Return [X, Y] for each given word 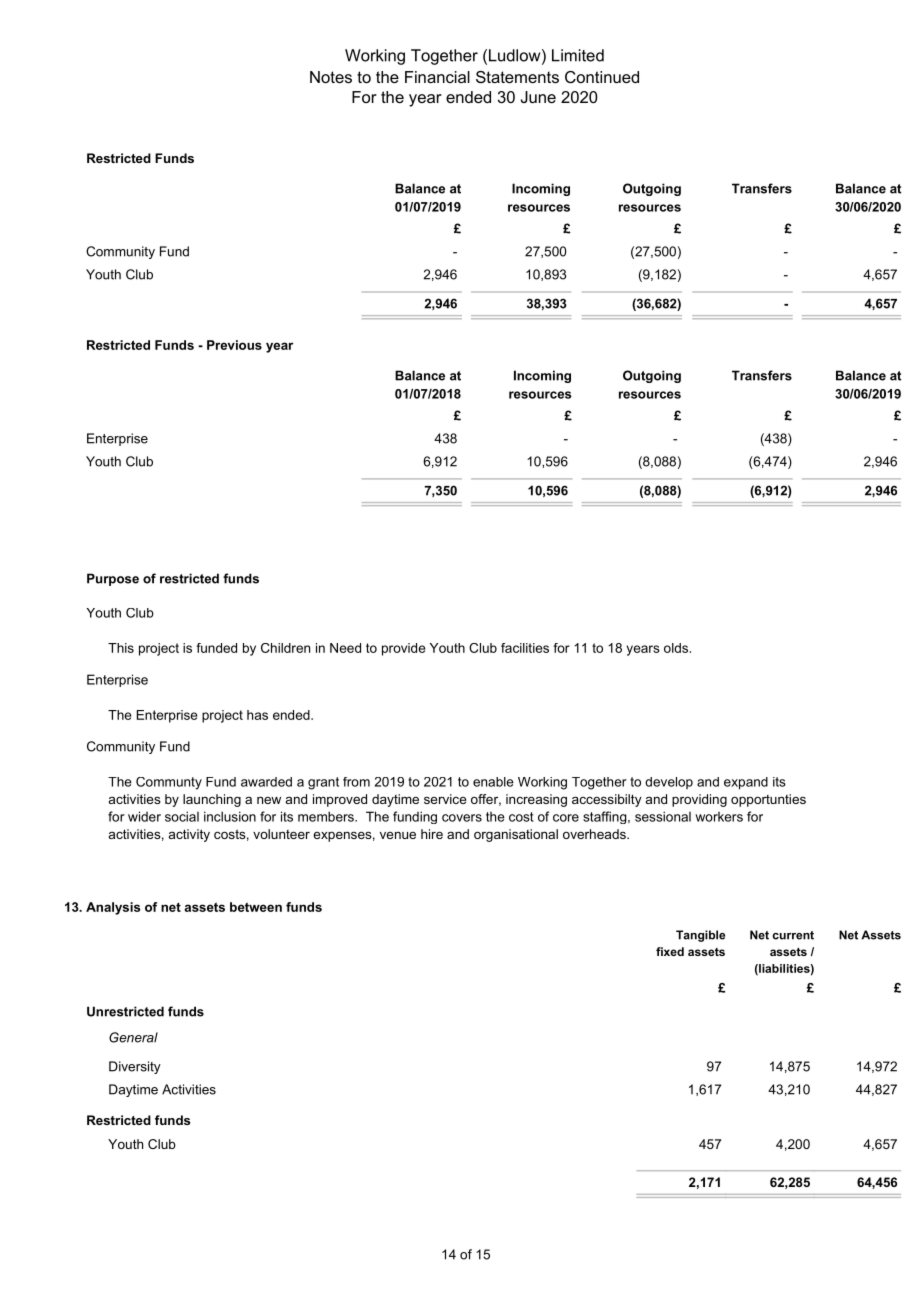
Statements [517, 77]
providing [699, 800]
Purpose [113, 579]
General [133, 1037]
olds [677, 648]
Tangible [700, 936]
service [445, 799]
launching [212, 800]
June [538, 97]
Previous [234, 345]
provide [403, 649]
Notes [331, 77]
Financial [437, 77]
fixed [670, 951]
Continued [602, 77]
